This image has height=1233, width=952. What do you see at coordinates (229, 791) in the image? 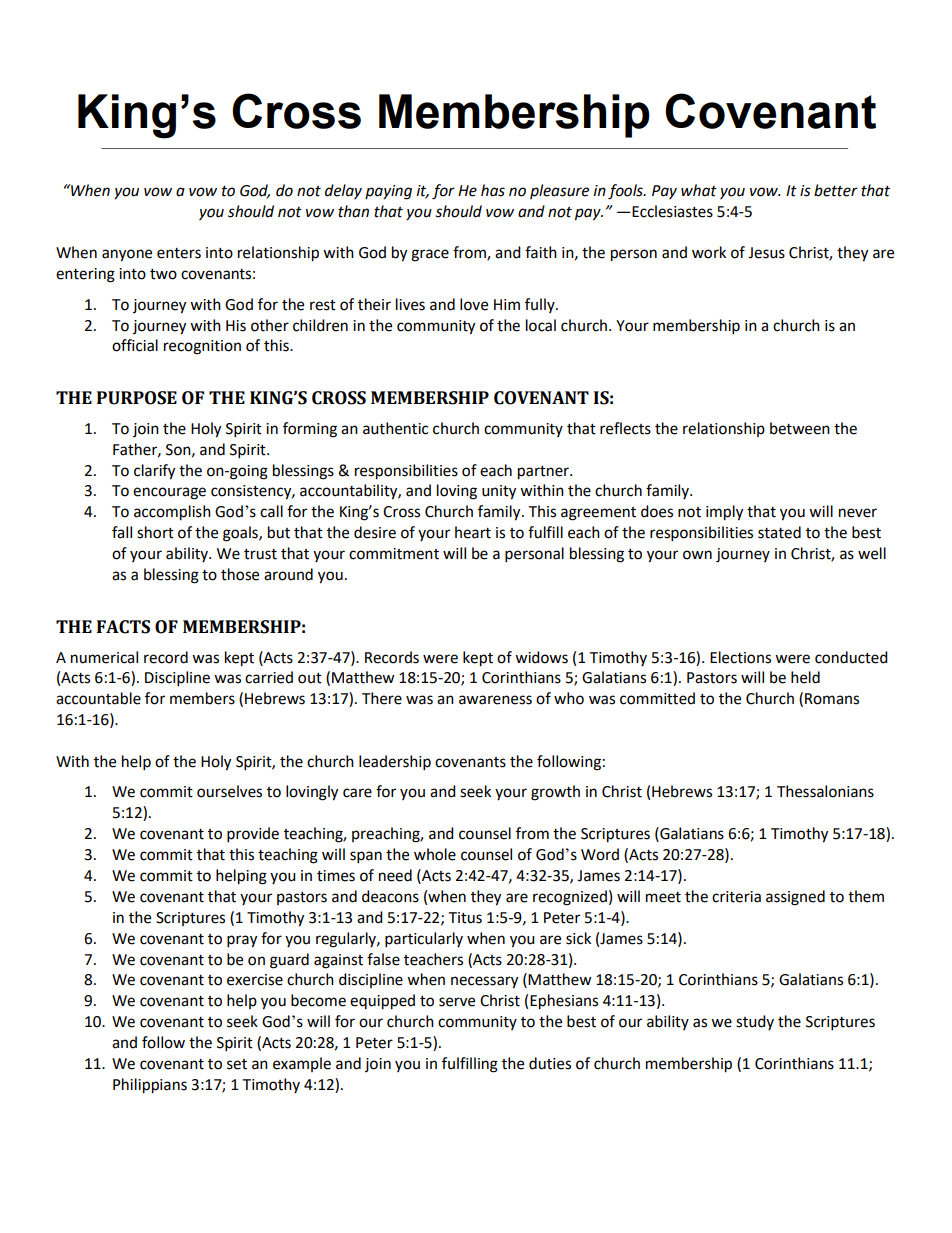
I see `ourselves` at bounding box center [229, 791].
